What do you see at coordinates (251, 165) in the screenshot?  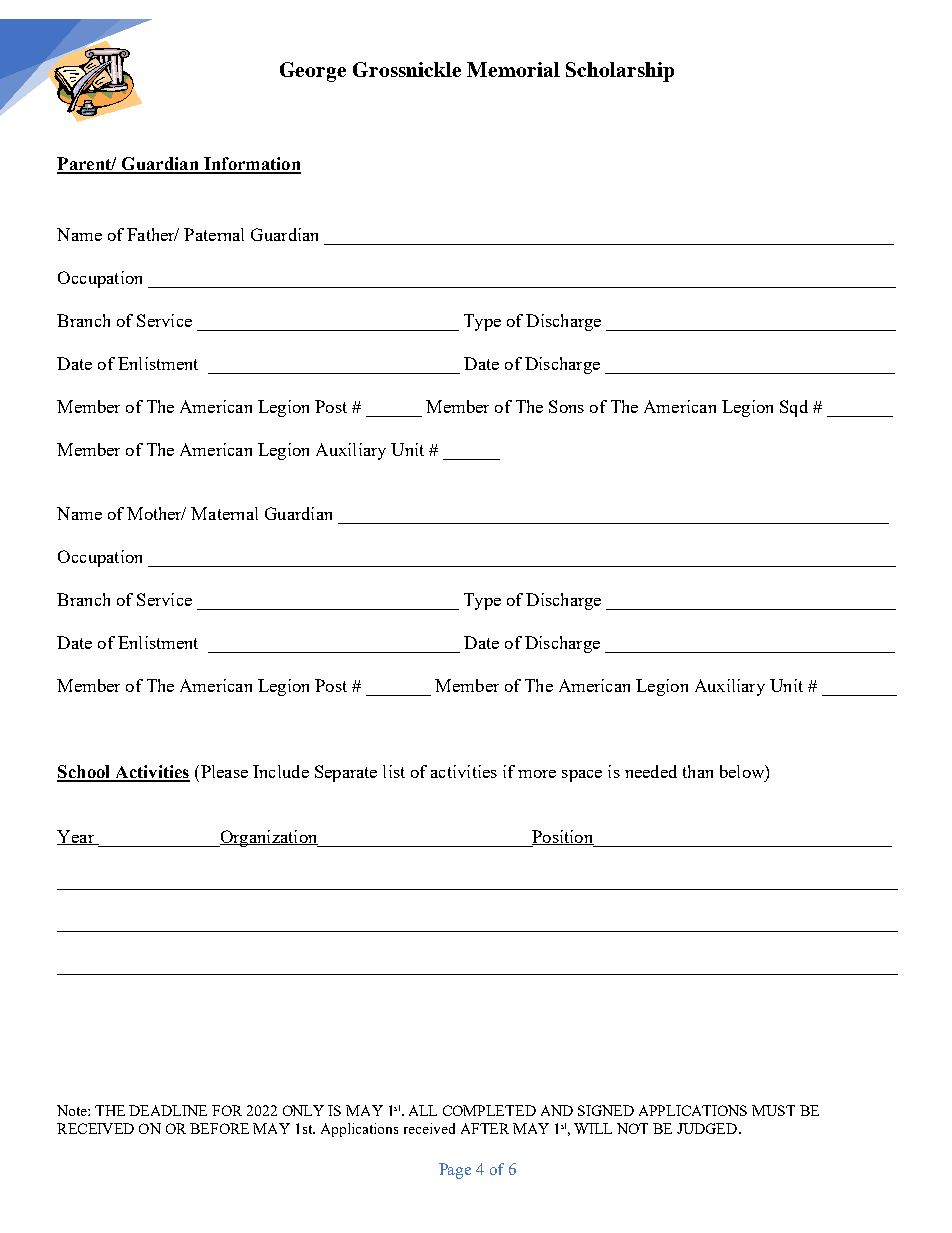 I see `Information` at bounding box center [251, 165].
